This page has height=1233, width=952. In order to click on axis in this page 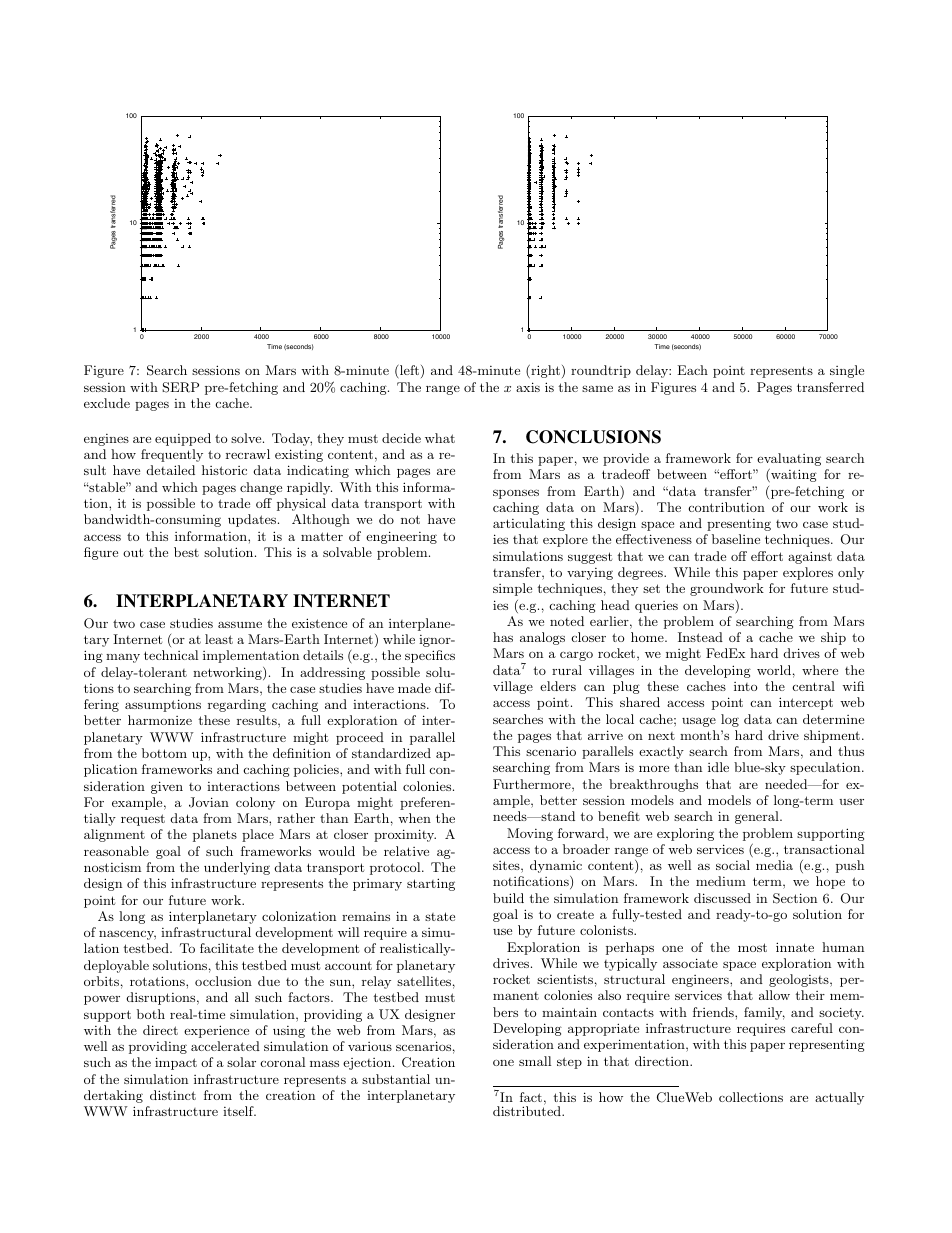, I will do `click(528, 387)`.
